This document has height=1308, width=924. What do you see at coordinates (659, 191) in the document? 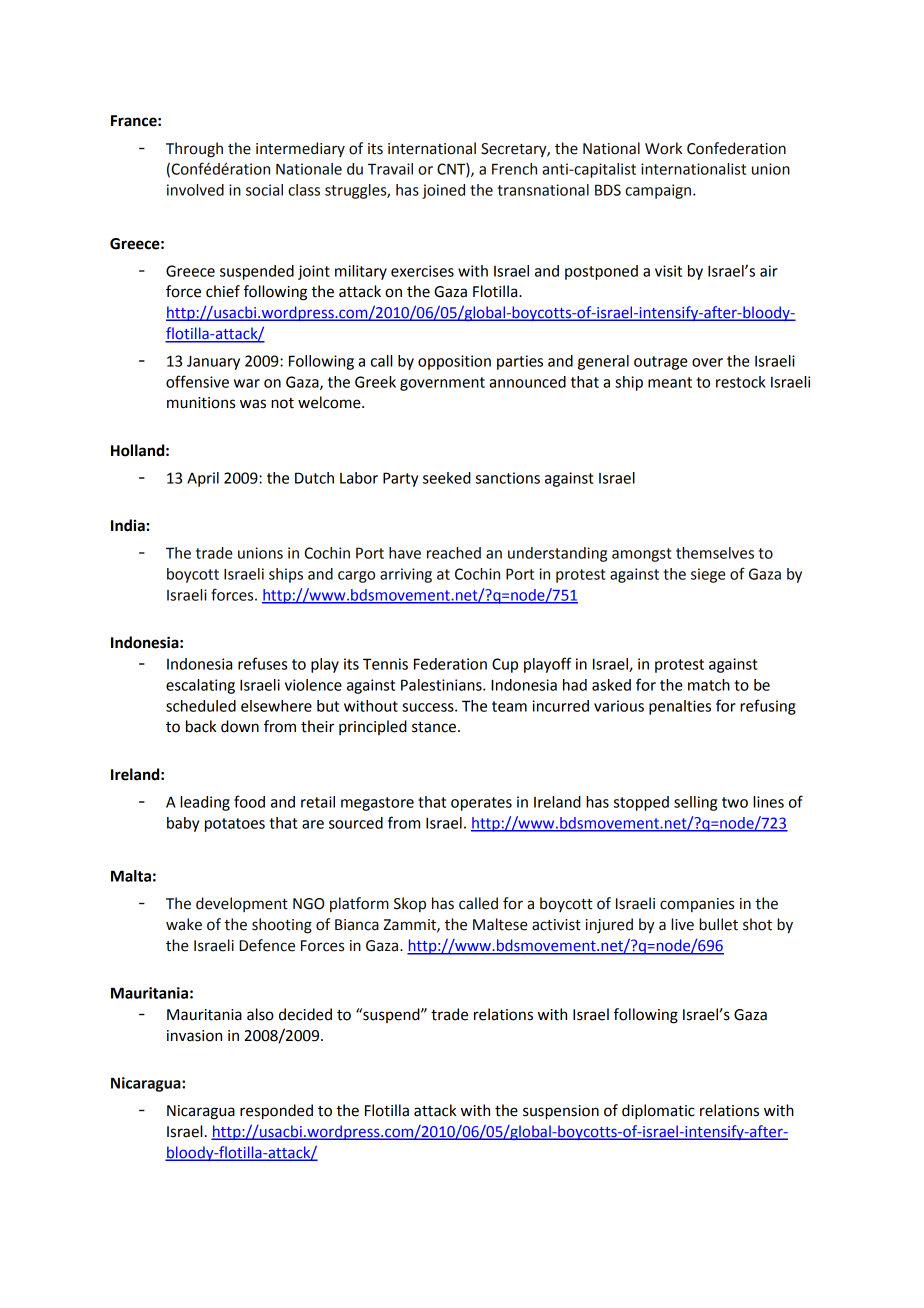
I see `campaign` at bounding box center [659, 191].
